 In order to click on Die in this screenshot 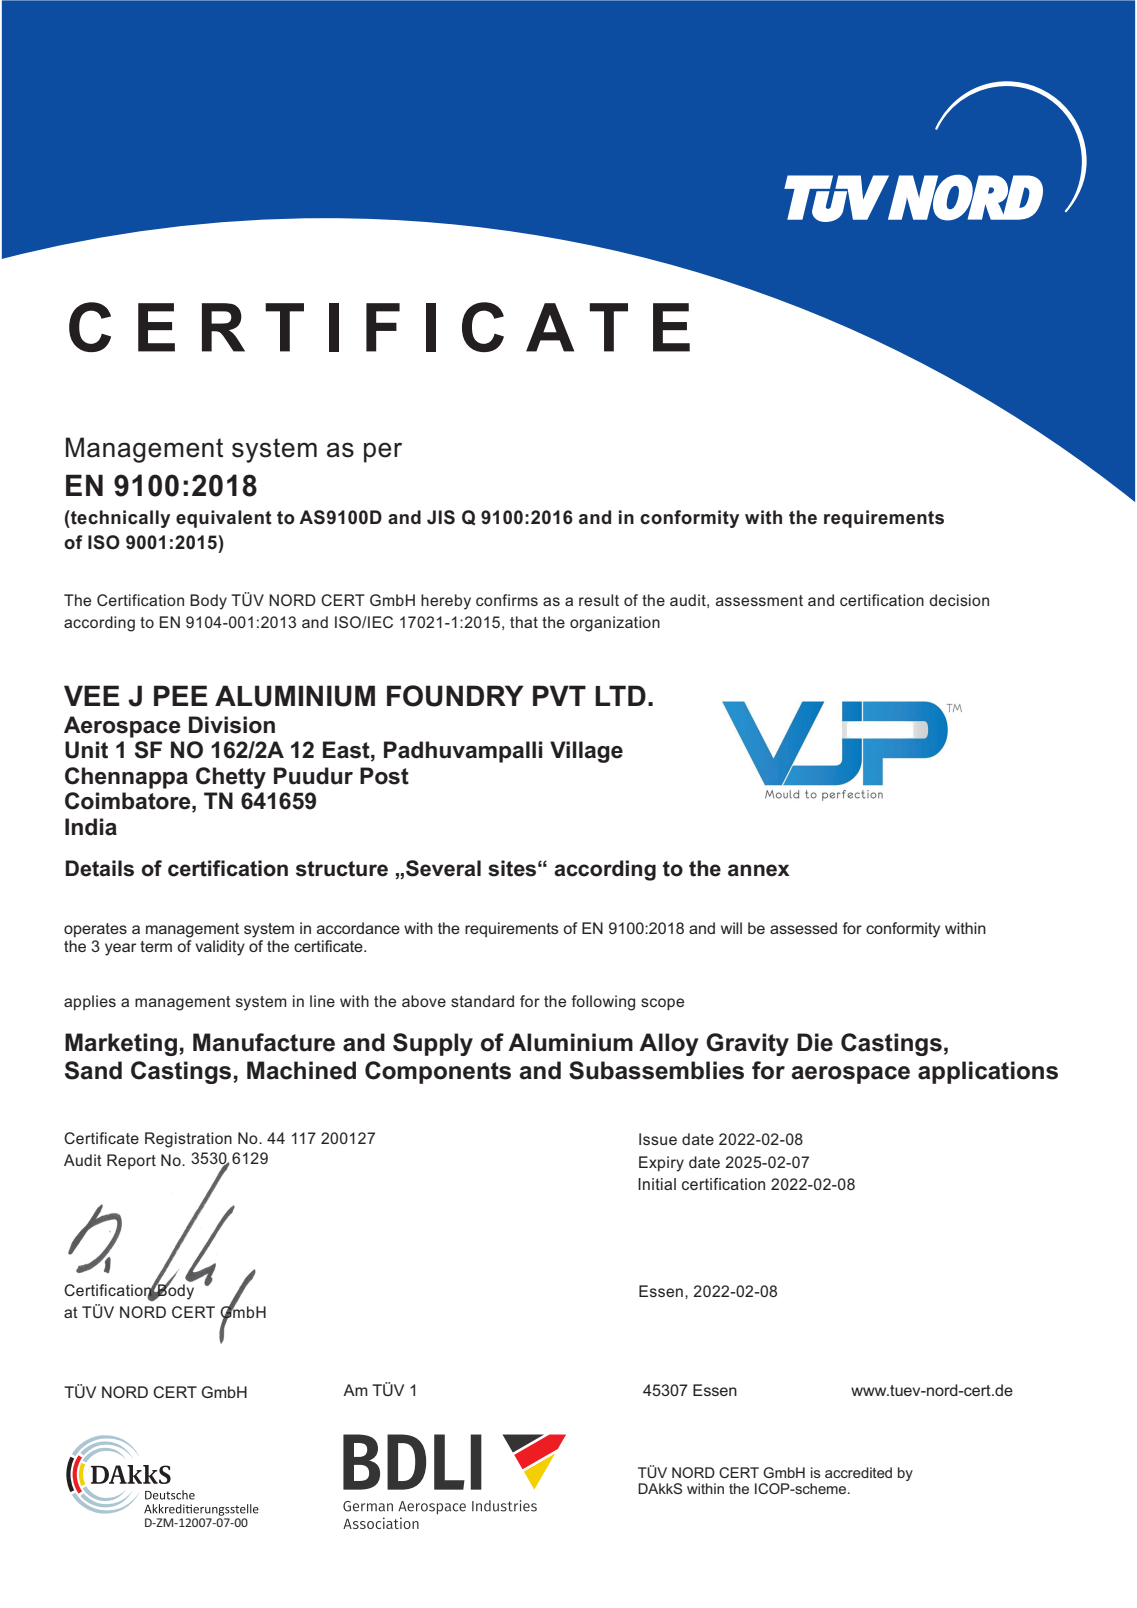, I will do `click(815, 1042)`.
